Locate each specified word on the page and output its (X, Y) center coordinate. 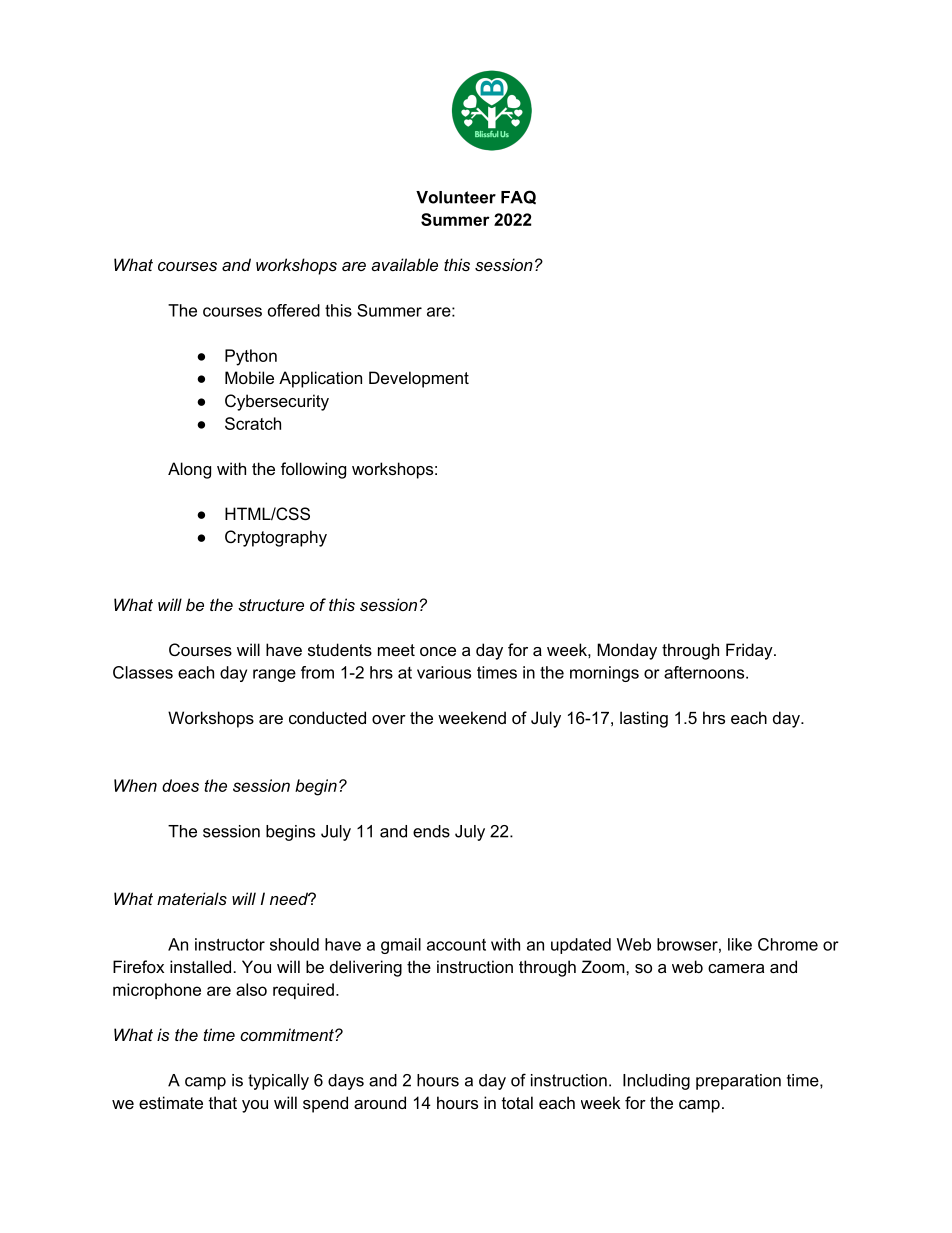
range (274, 675)
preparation (738, 1082)
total (517, 1102)
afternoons (705, 672)
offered (294, 310)
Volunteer (456, 197)
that (223, 1102)
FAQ (518, 197)
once (438, 651)
